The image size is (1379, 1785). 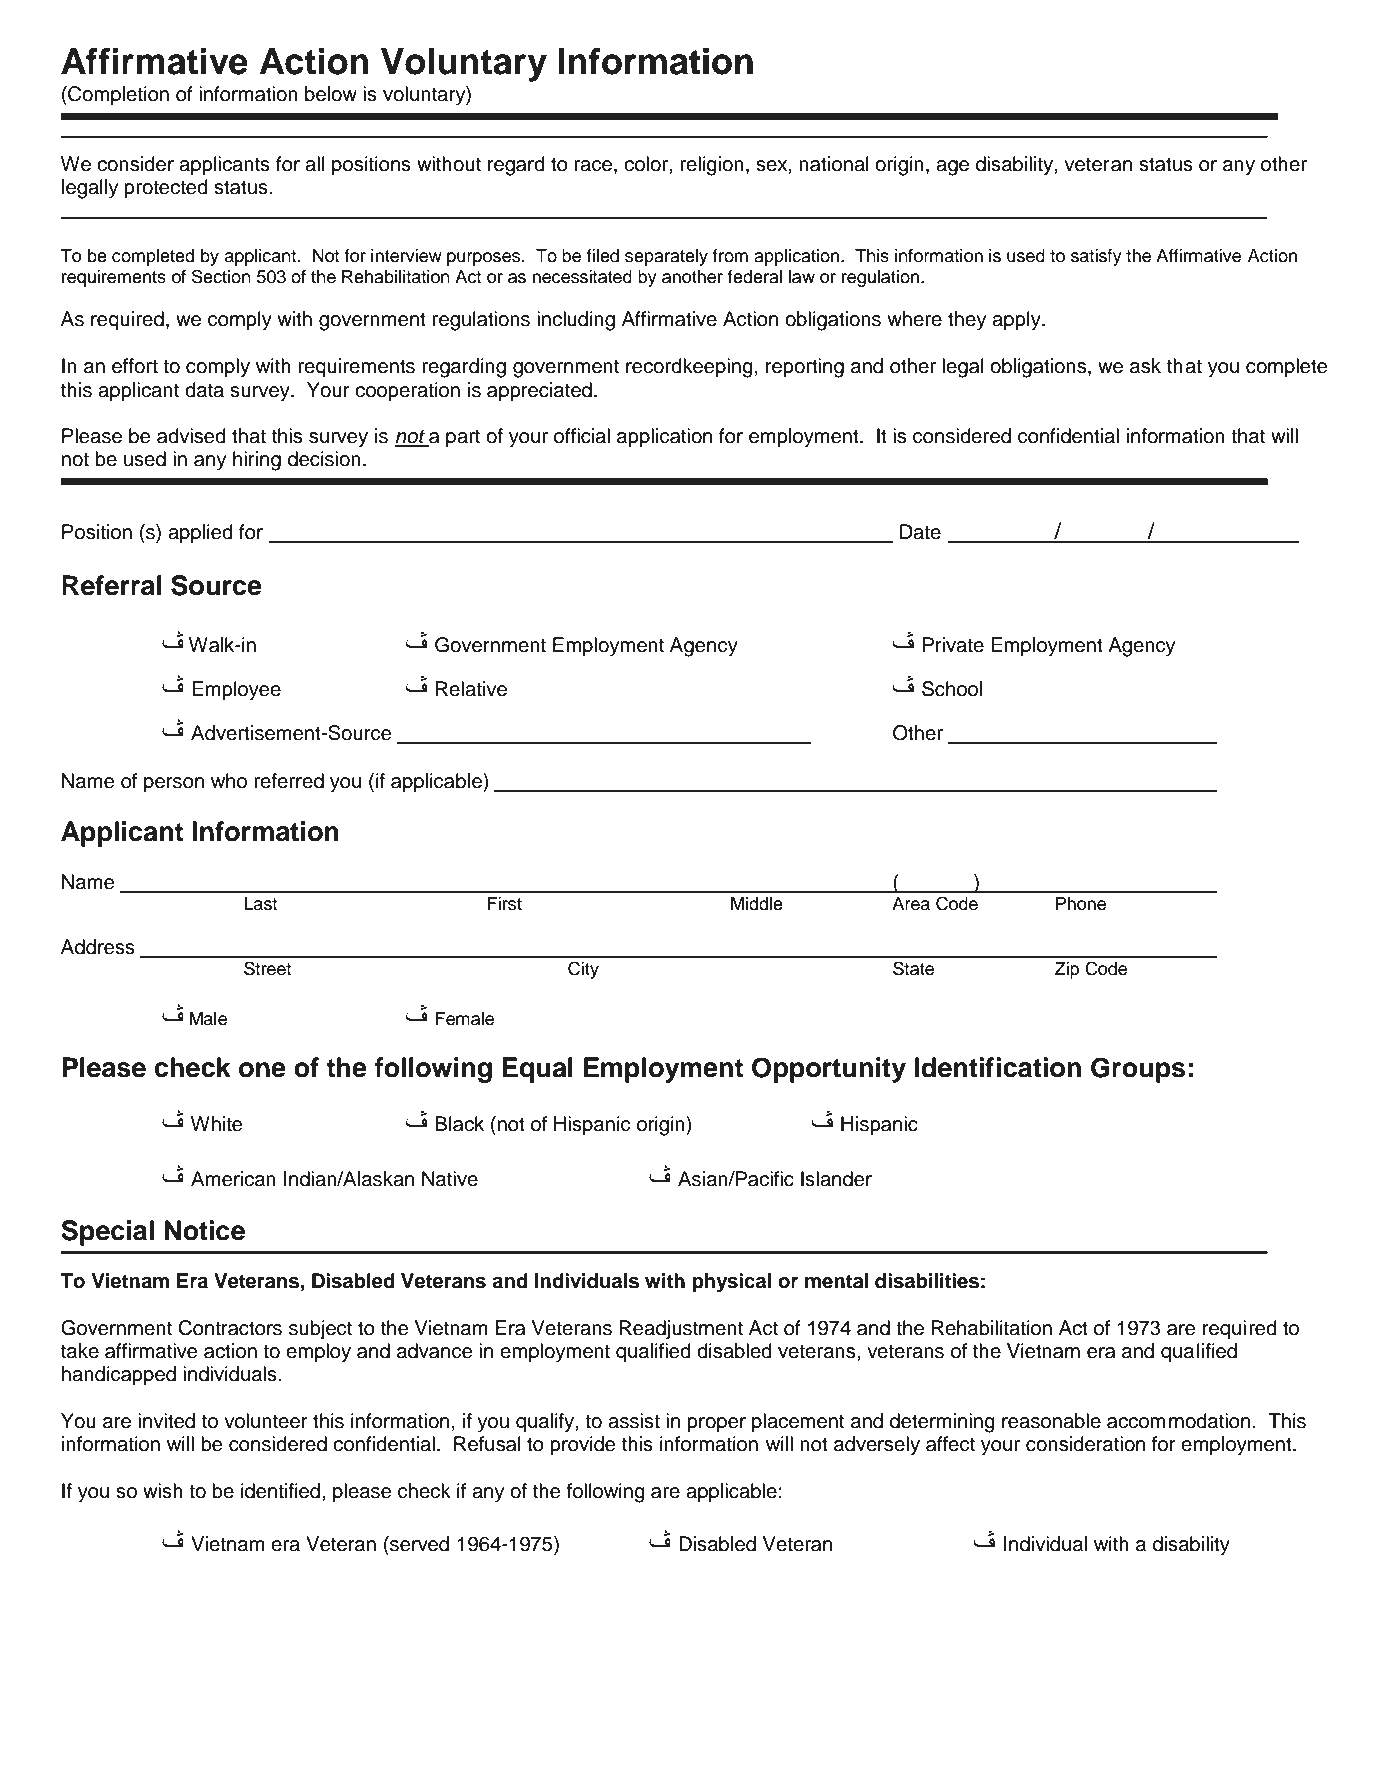 What do you see at coordinates (1081, 904) in the image?
I see `Phone` at bounding box center [1081, 904].
